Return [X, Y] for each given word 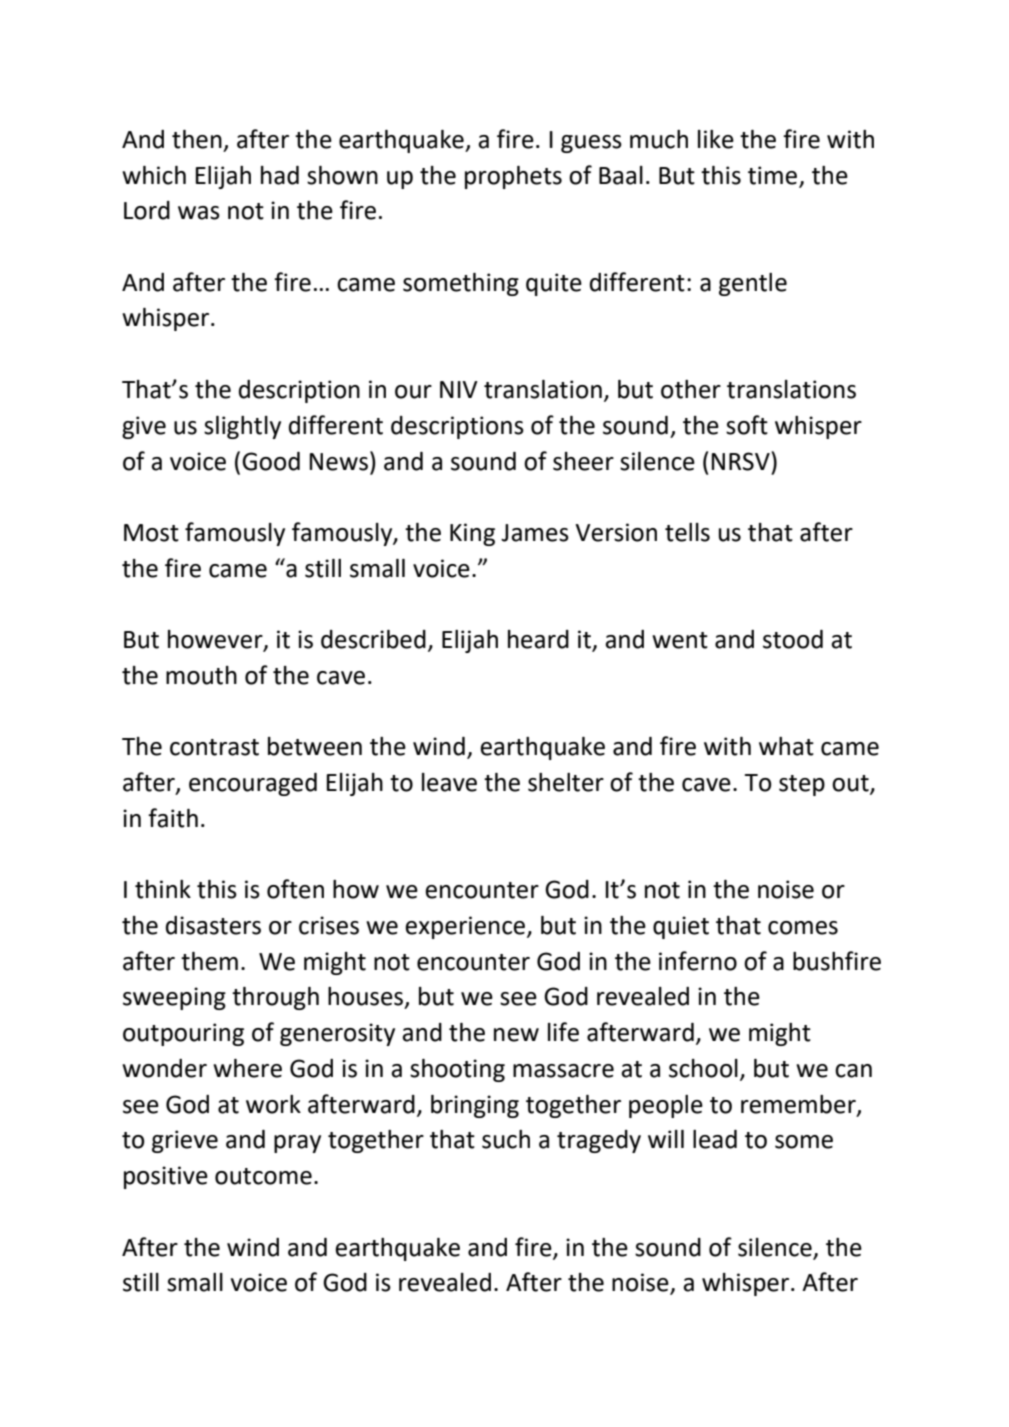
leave [449, 782]
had [280, 175]
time [772, 175]
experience [465, 927]
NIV [459, 389]
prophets [513, 177]
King [472, 534]
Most [151, 533]
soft [747, 425]
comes [803, 928]
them [209, 961]
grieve [185, 1141]
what [786, 746]
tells [687, 532]
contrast [214, 747]
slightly [242, 427]
